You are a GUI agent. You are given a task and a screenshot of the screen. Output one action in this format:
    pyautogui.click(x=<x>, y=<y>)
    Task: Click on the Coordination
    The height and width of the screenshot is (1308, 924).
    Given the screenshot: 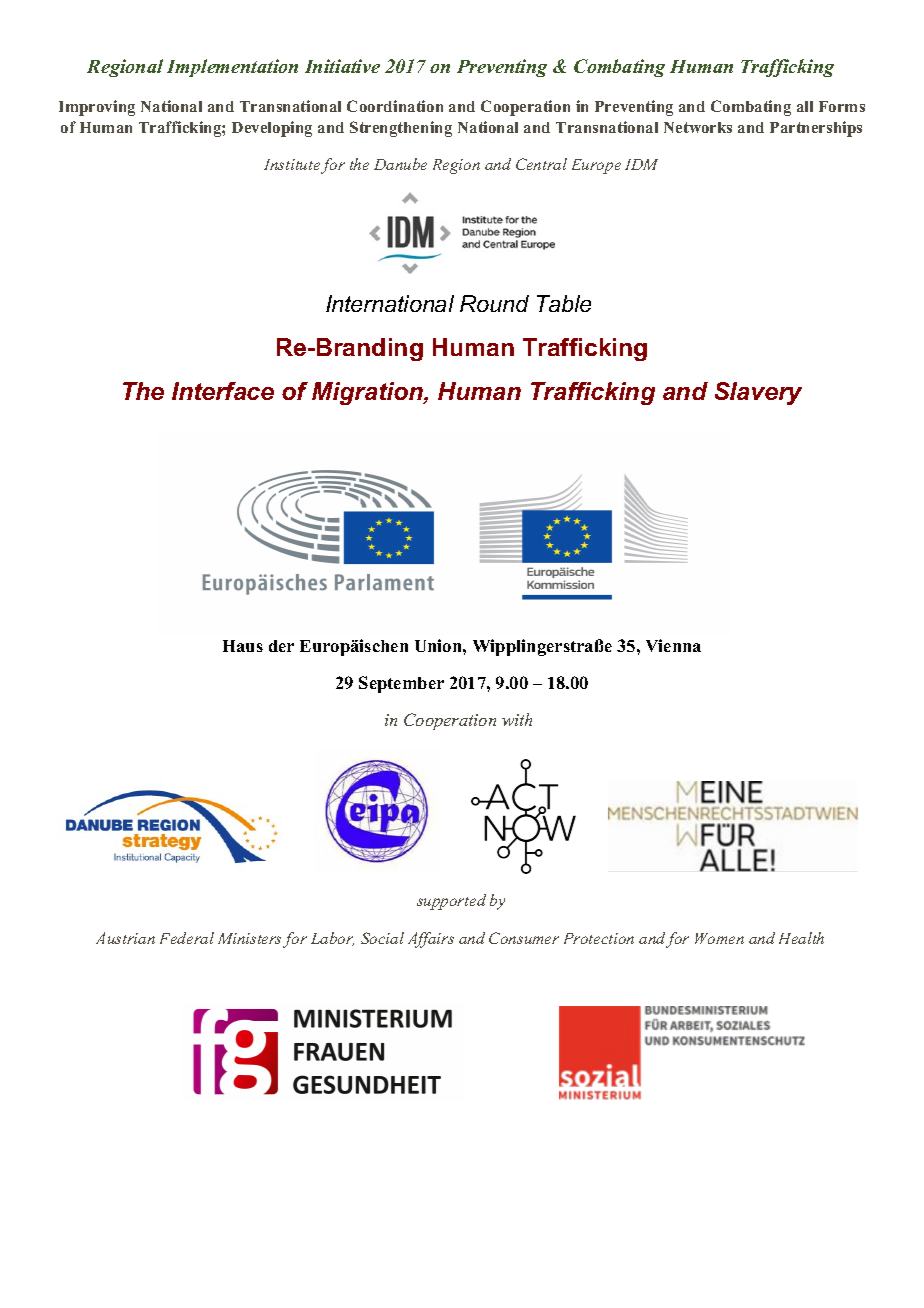 What is the action you would take?
    pyautogui.click(x=395, y=106)
